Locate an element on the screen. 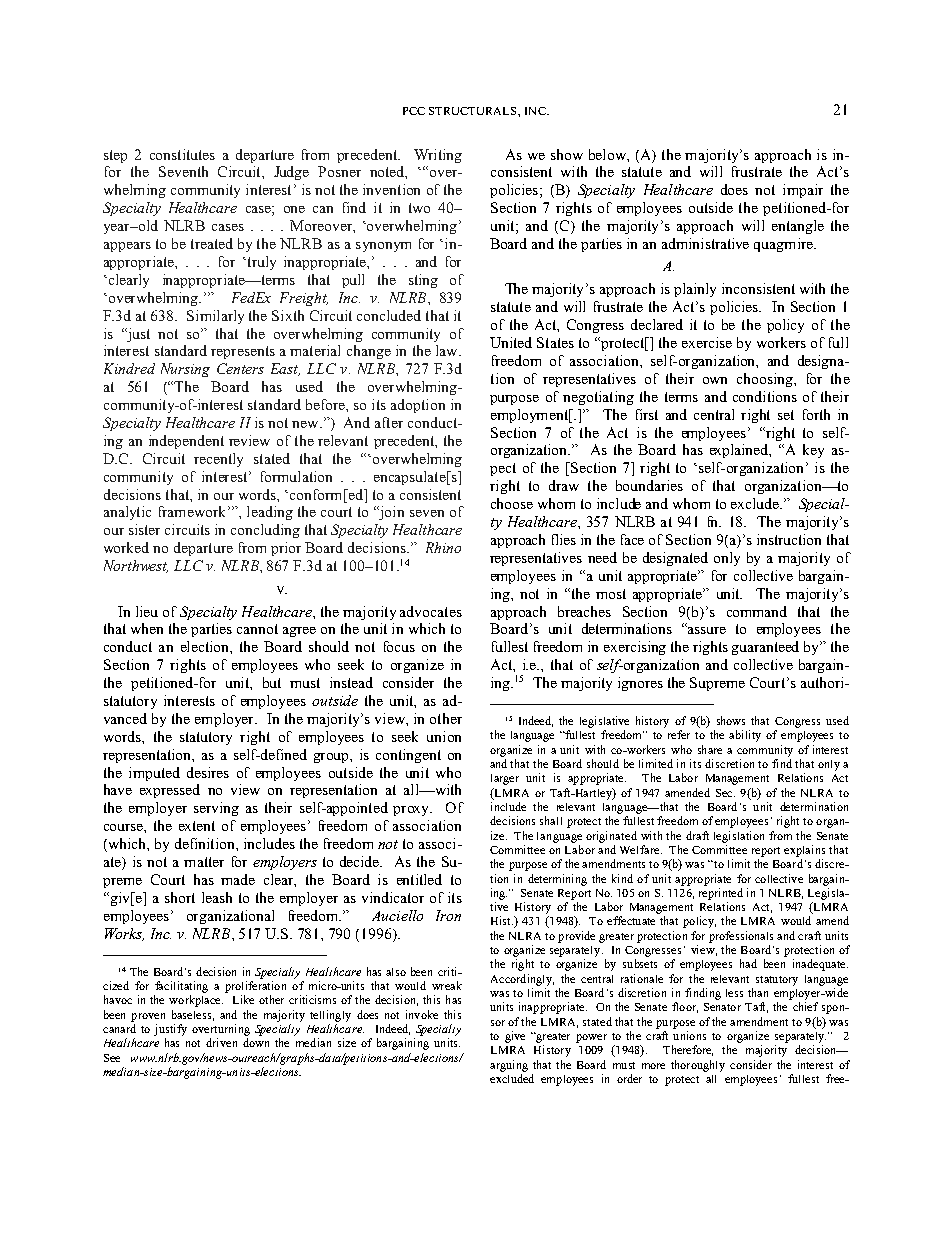 The image size is (952, 1233). driven is located at coordinates (221, 1042).
